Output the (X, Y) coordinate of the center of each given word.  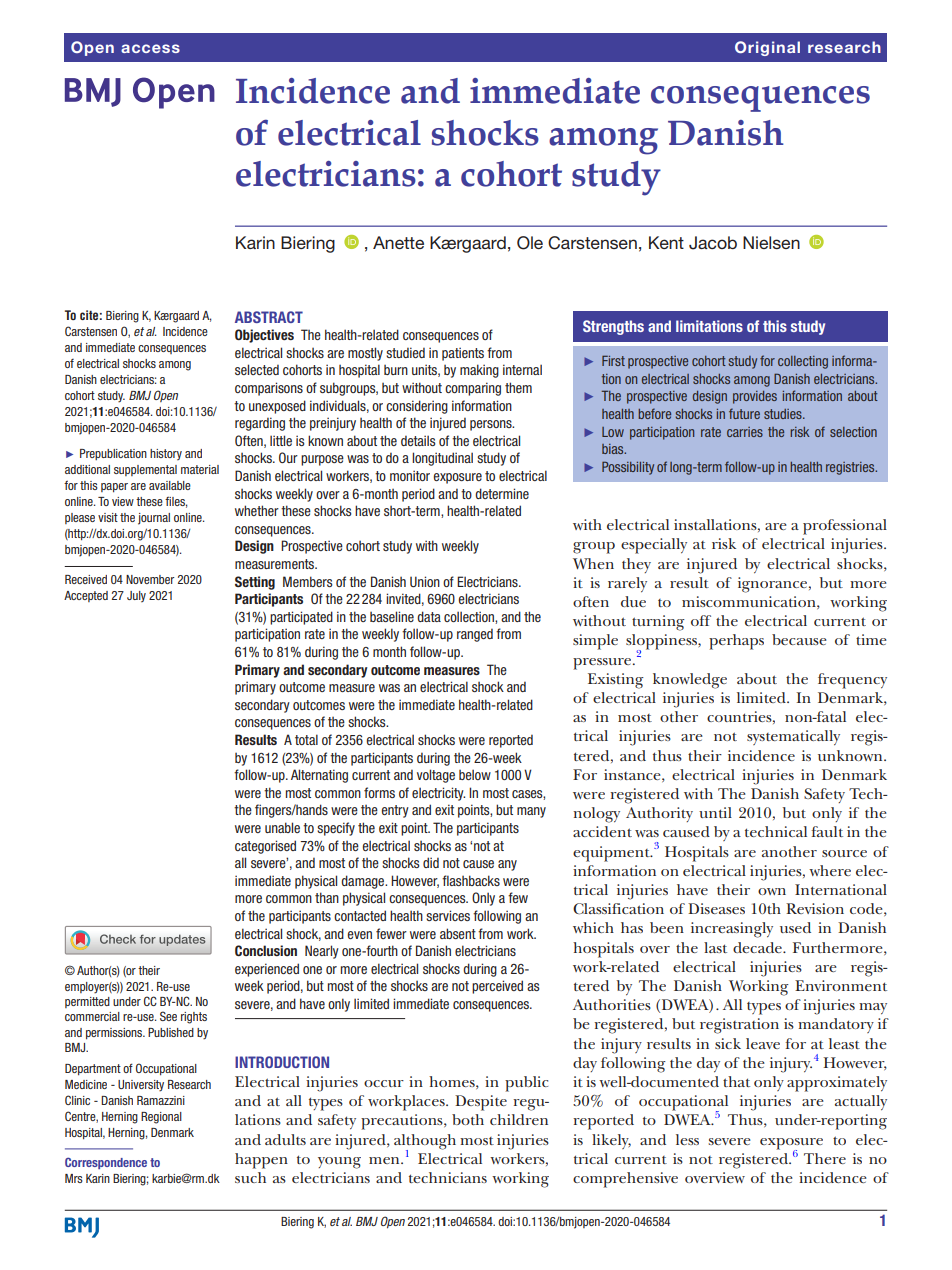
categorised (265, 847)
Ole (530, 243)
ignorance (774, 585)
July (136, 597)
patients (463, 354)
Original (767, 48)
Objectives (264, 336)
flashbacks (471, 880)
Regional (161, 1118)
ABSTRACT (269, 317)
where (830, 870)
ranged (475, 635)
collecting (803, 362)
